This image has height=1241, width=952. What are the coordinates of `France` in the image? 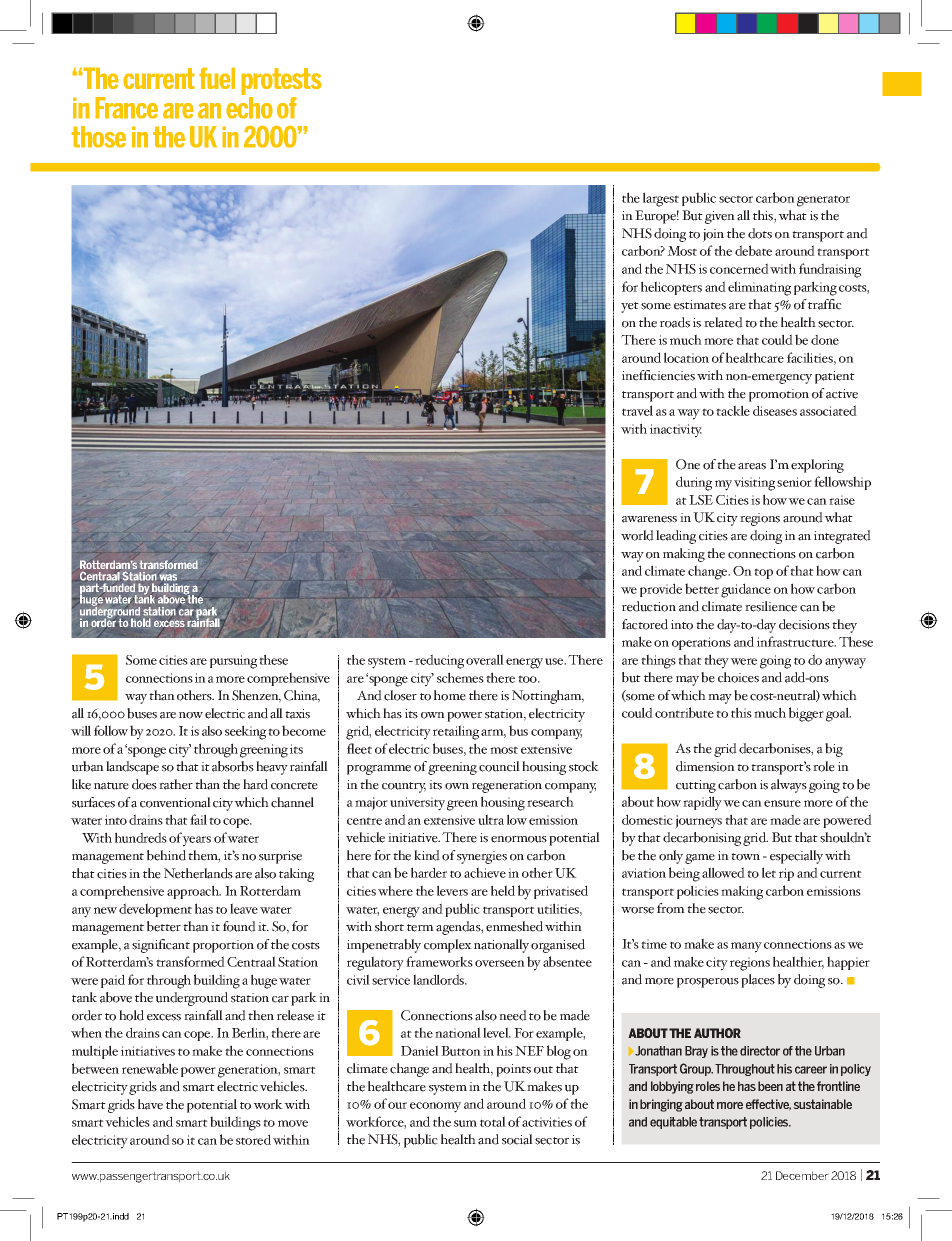 It's located at (126, 108).
